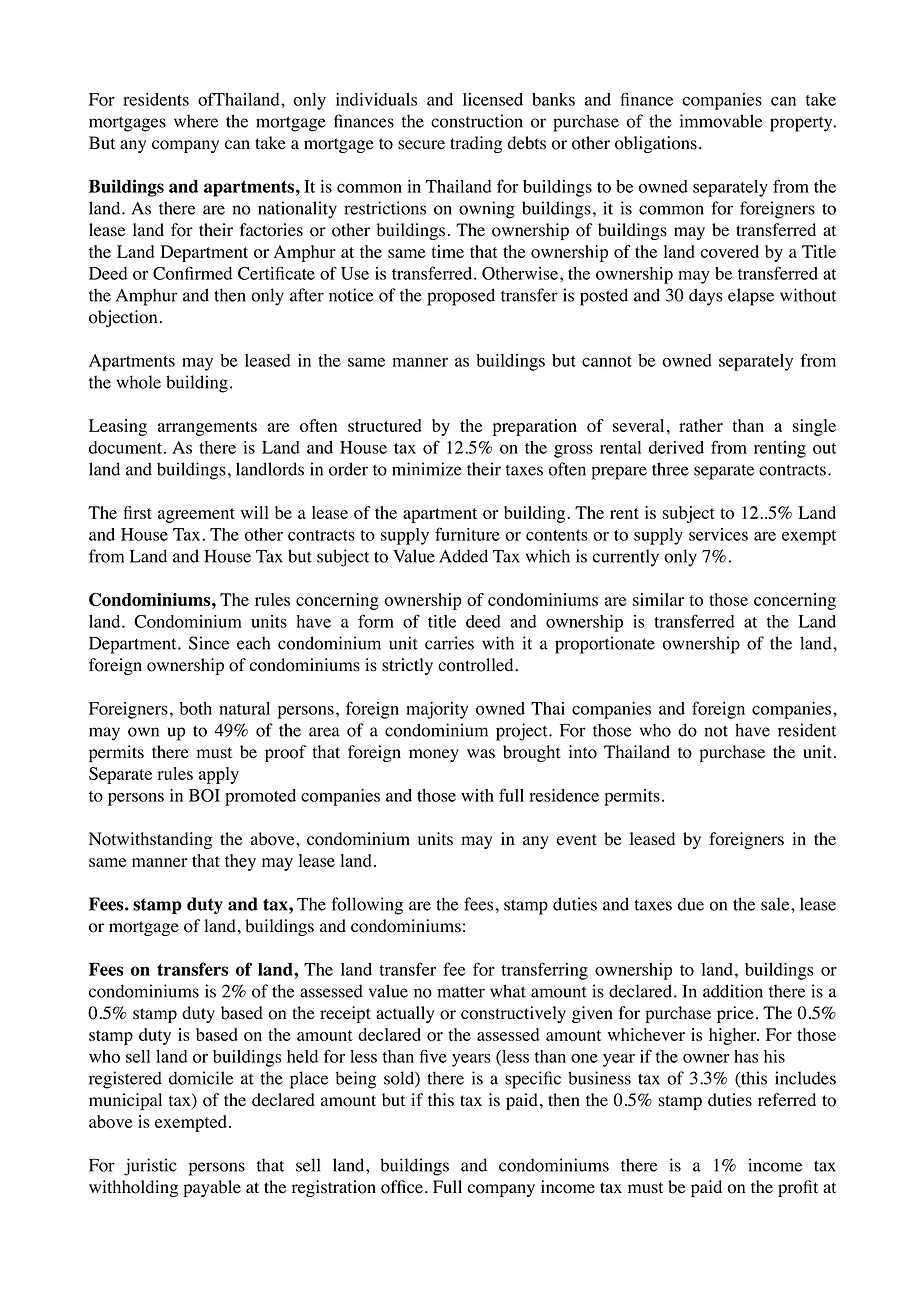  I want to click on Since, so click(209, 643).
